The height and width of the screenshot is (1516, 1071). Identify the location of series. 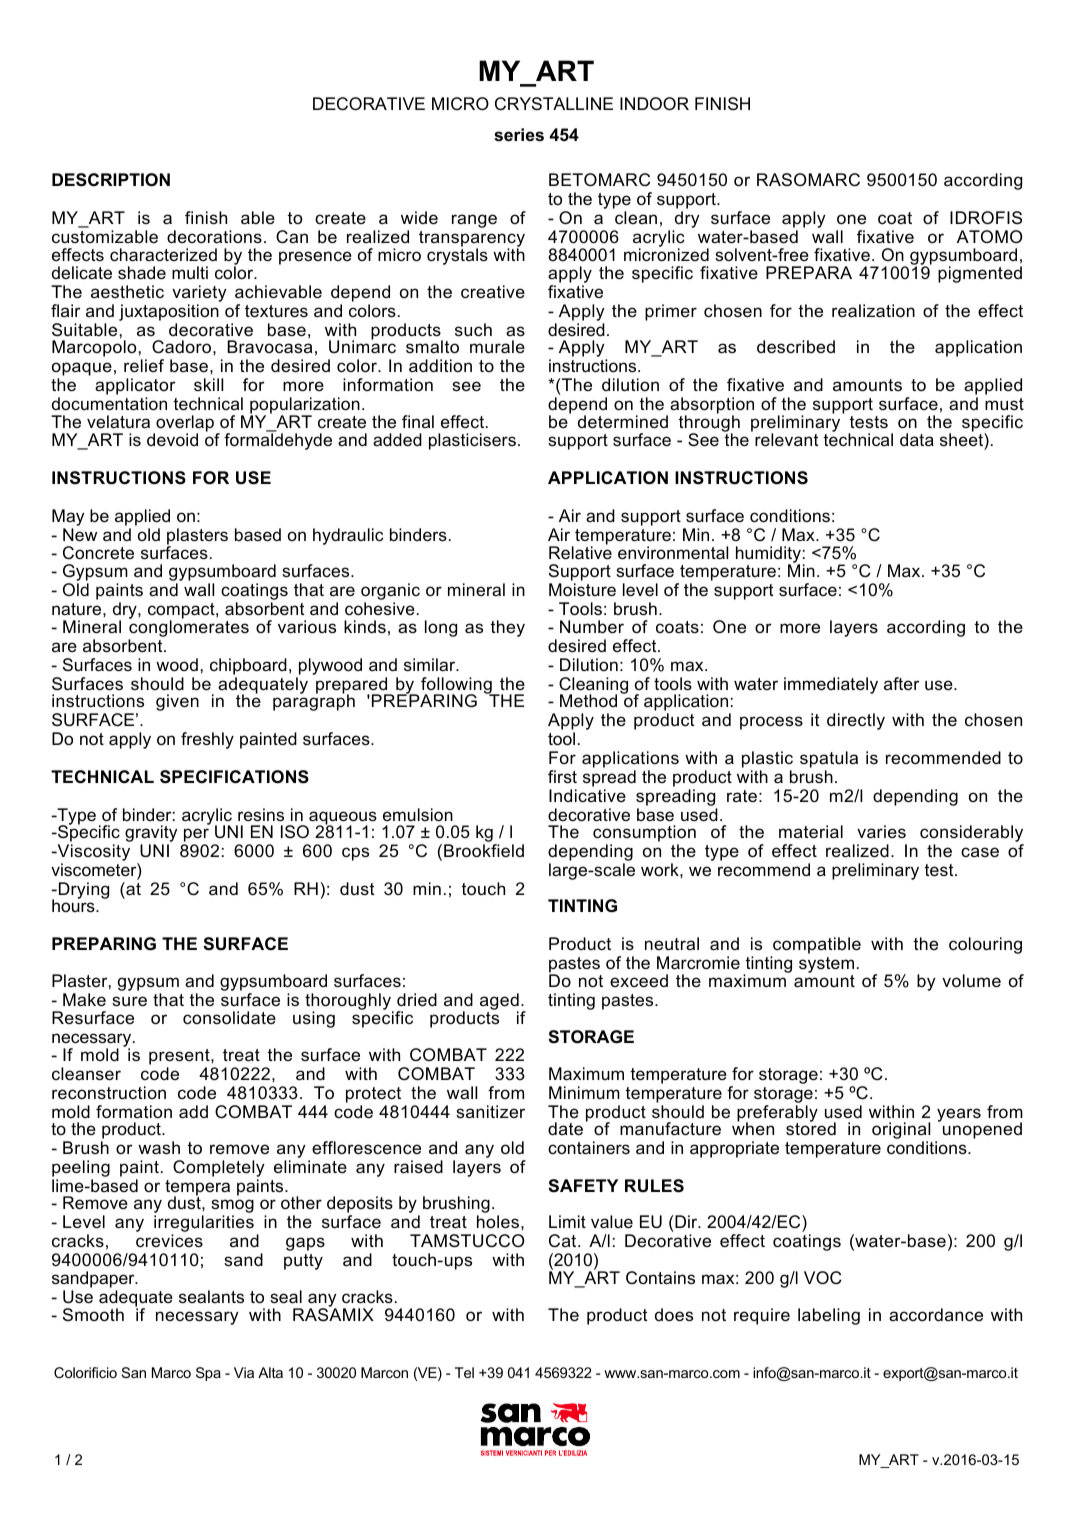
(519, 135).
